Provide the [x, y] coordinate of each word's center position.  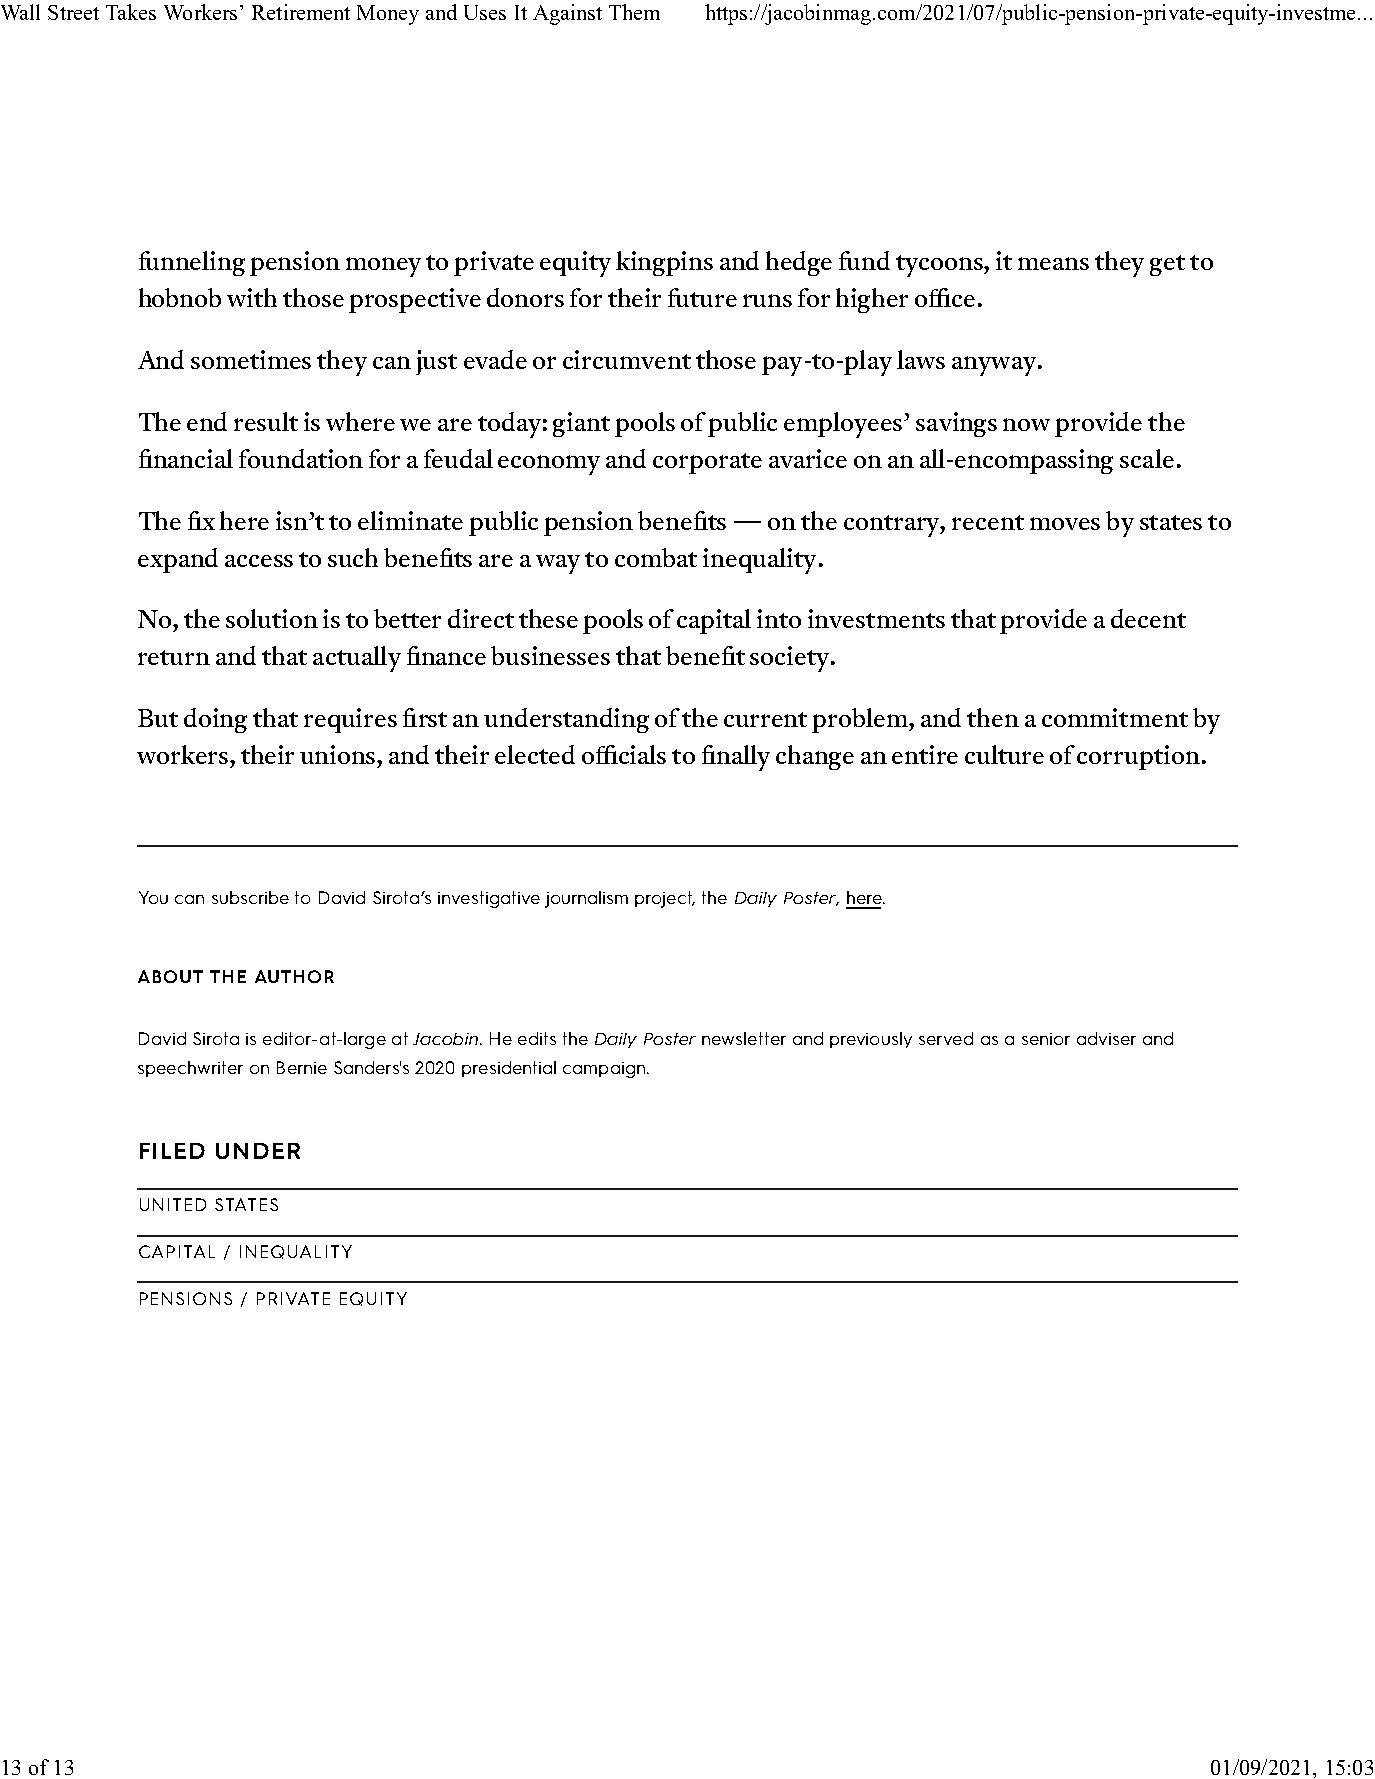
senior [1046, 1039]
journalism [586, 899]
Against [567, 14]
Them [634, 12]
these [548, 618]
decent [1148, 618]
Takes [131, 12]
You [153, 897]
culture [1004, 754]
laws [921, 359]
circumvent [627, 359]
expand [178, 560]
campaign [604, 1070]
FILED [172, 1151]
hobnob [180, 297]
